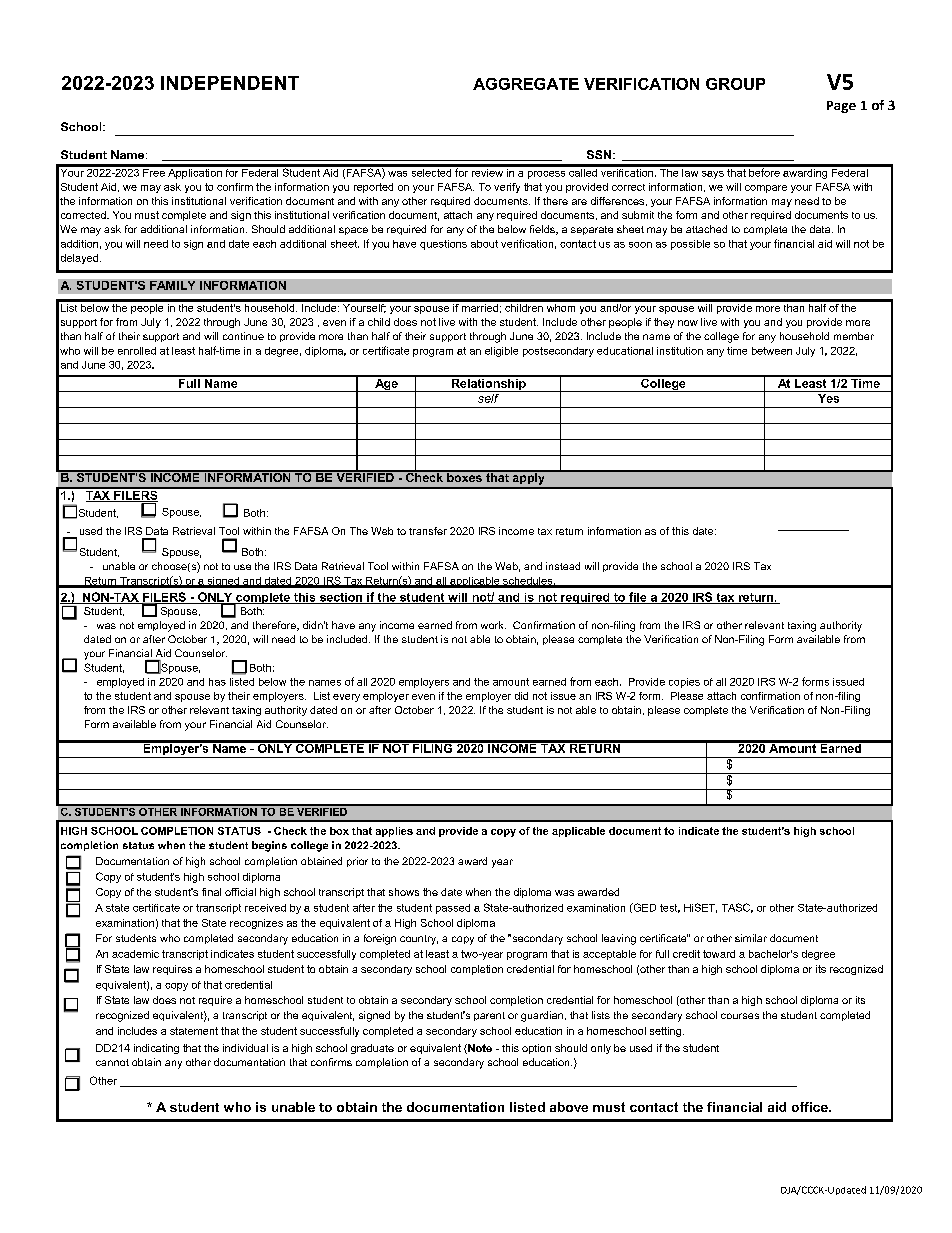 The height and width of the screenshot is (1233, 952). What do you see at coordinates (735, 84) in the screenshot?
I see `GROUP` at bounding box center [735, 84].
